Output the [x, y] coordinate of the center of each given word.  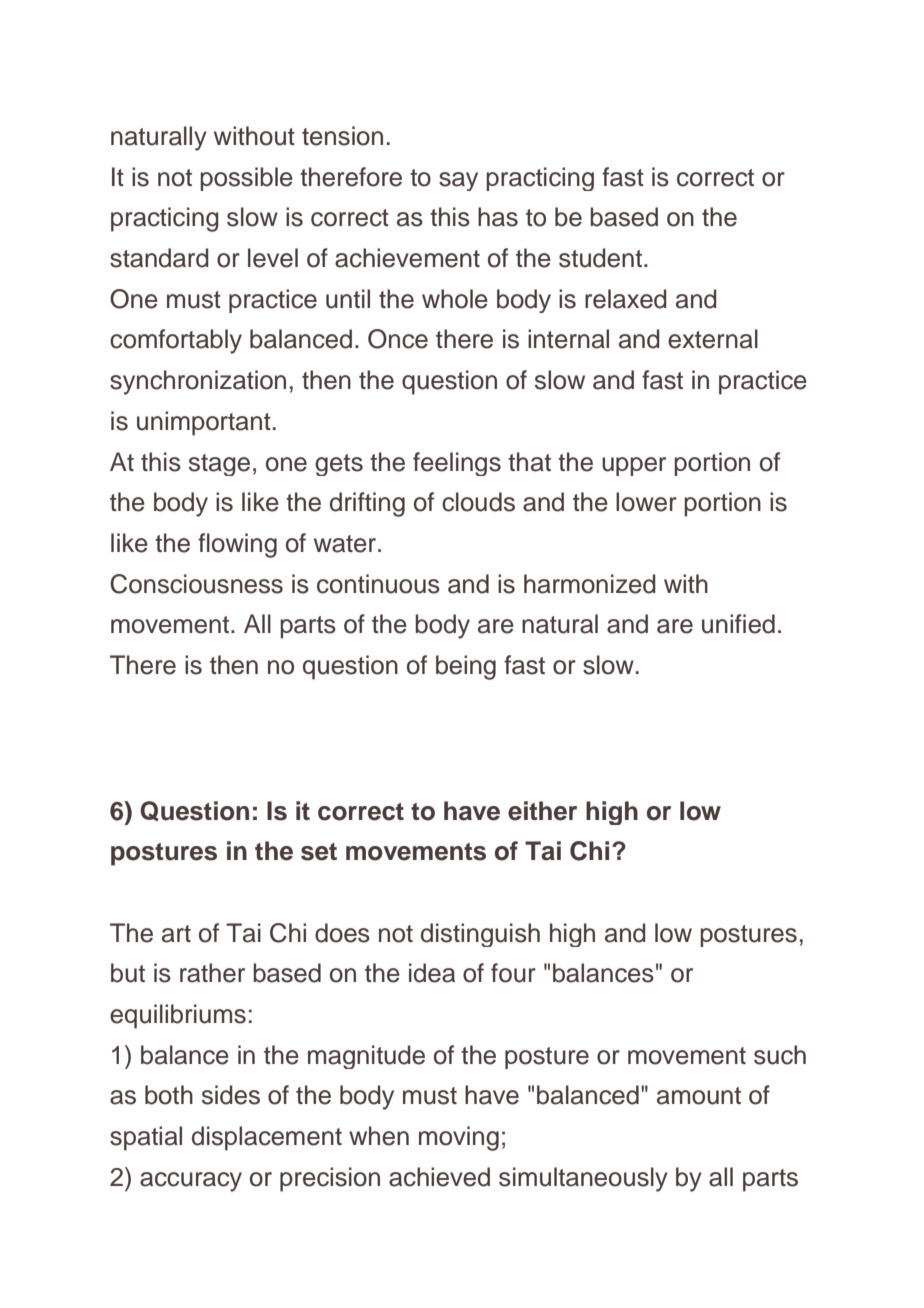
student [602, 258]
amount [699, 1096]
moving [459, 1138]
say [458, 181]
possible [246, 179]
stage [219, 465]
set [319, 852]
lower [646, 502]
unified [738, 624]
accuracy [191, 1182]
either [542, 811]
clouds [478, 502]
